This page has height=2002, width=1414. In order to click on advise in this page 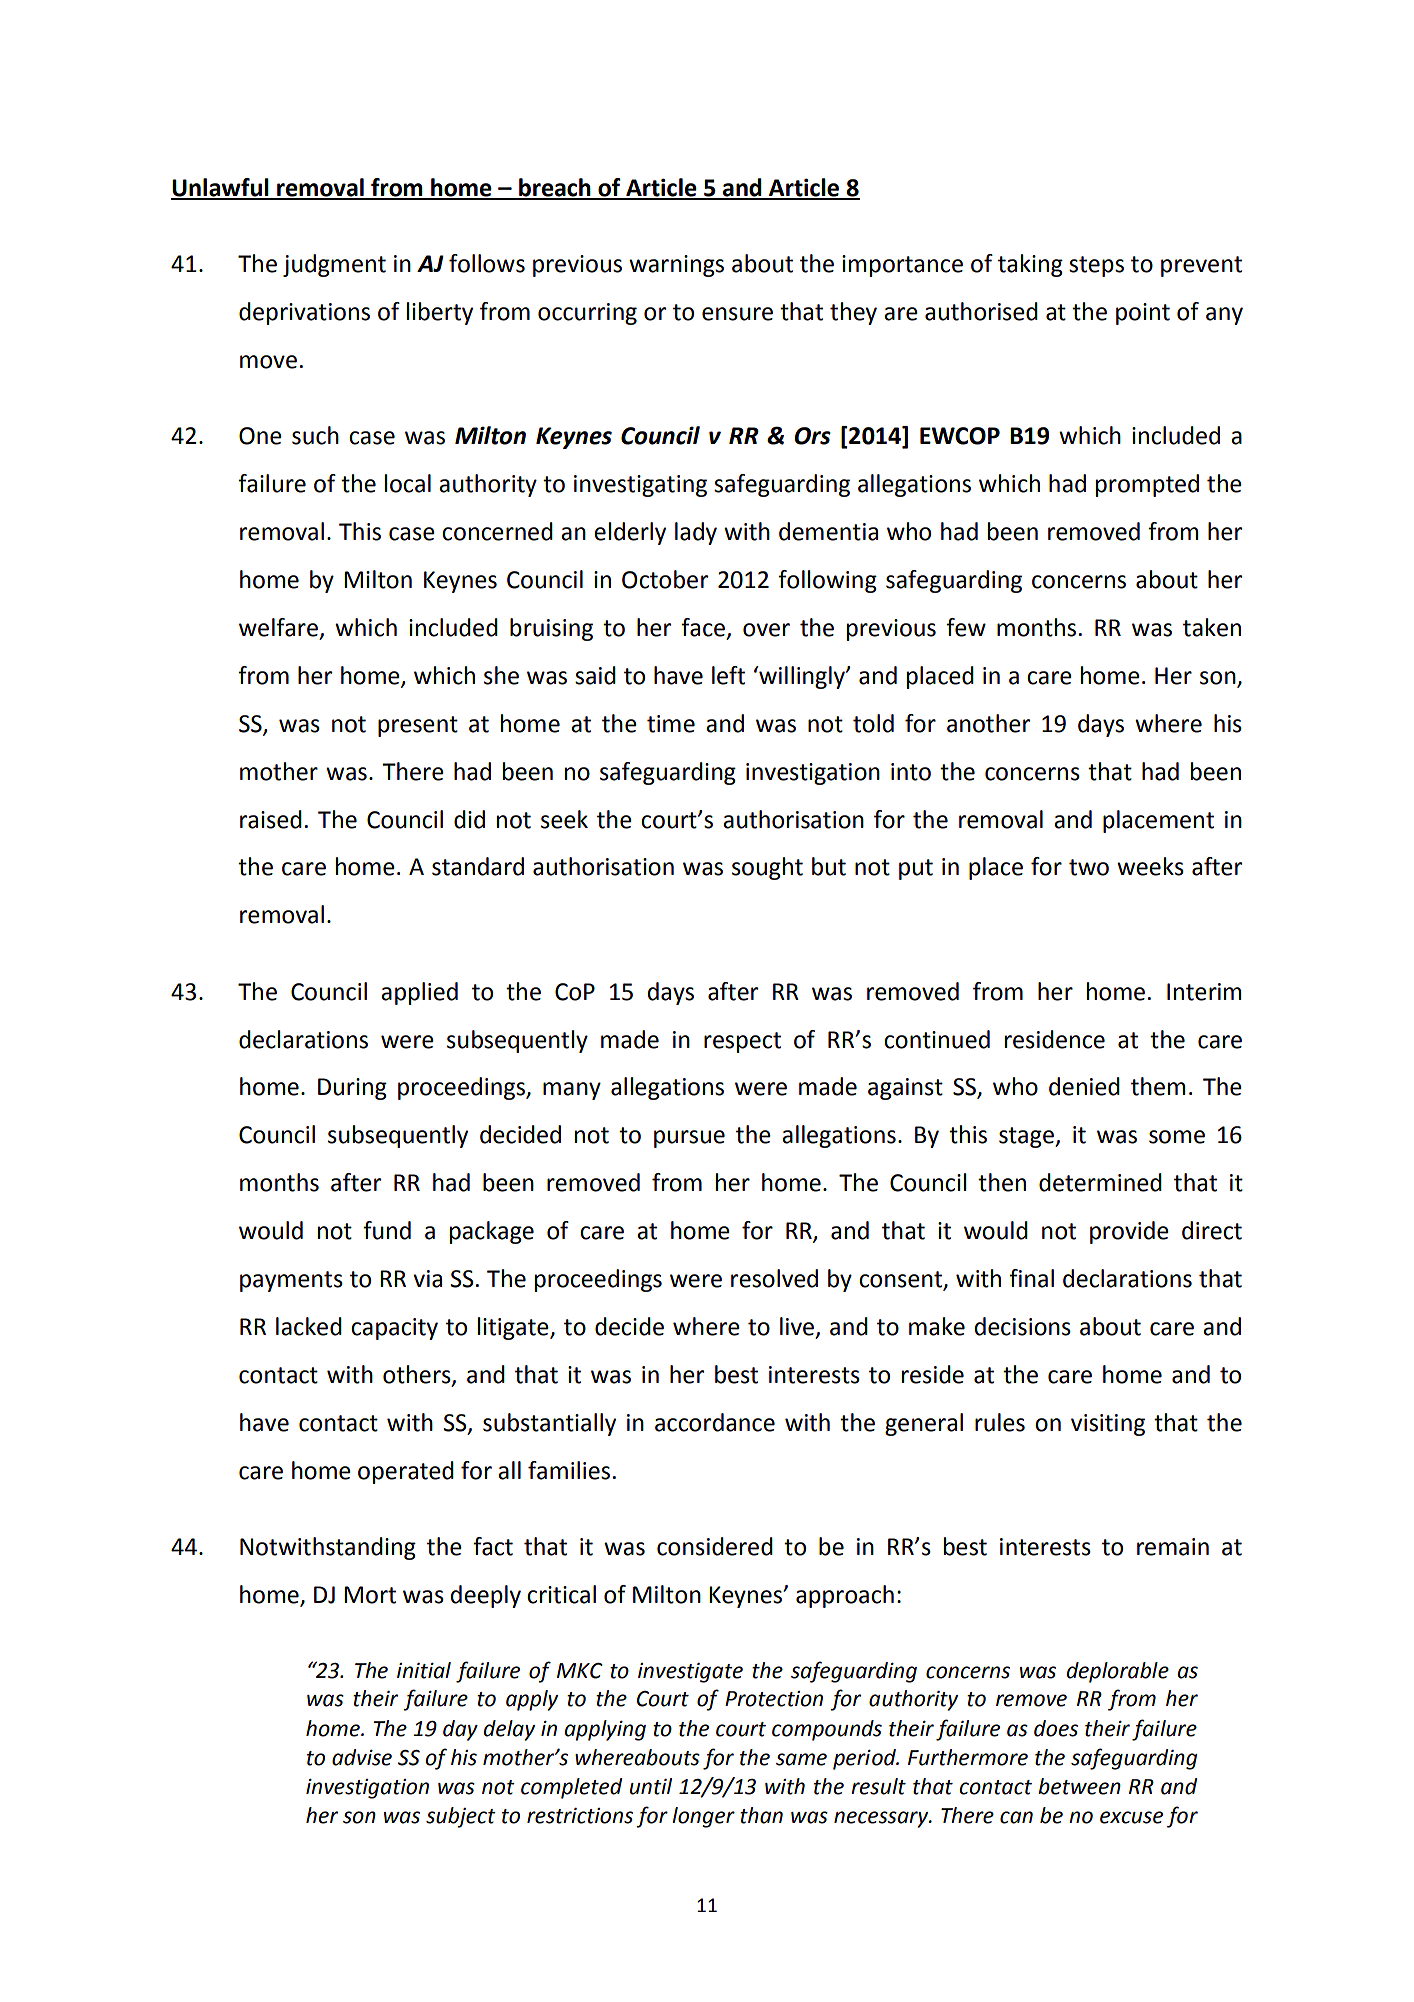, I will do `click(362, 1757)`.
